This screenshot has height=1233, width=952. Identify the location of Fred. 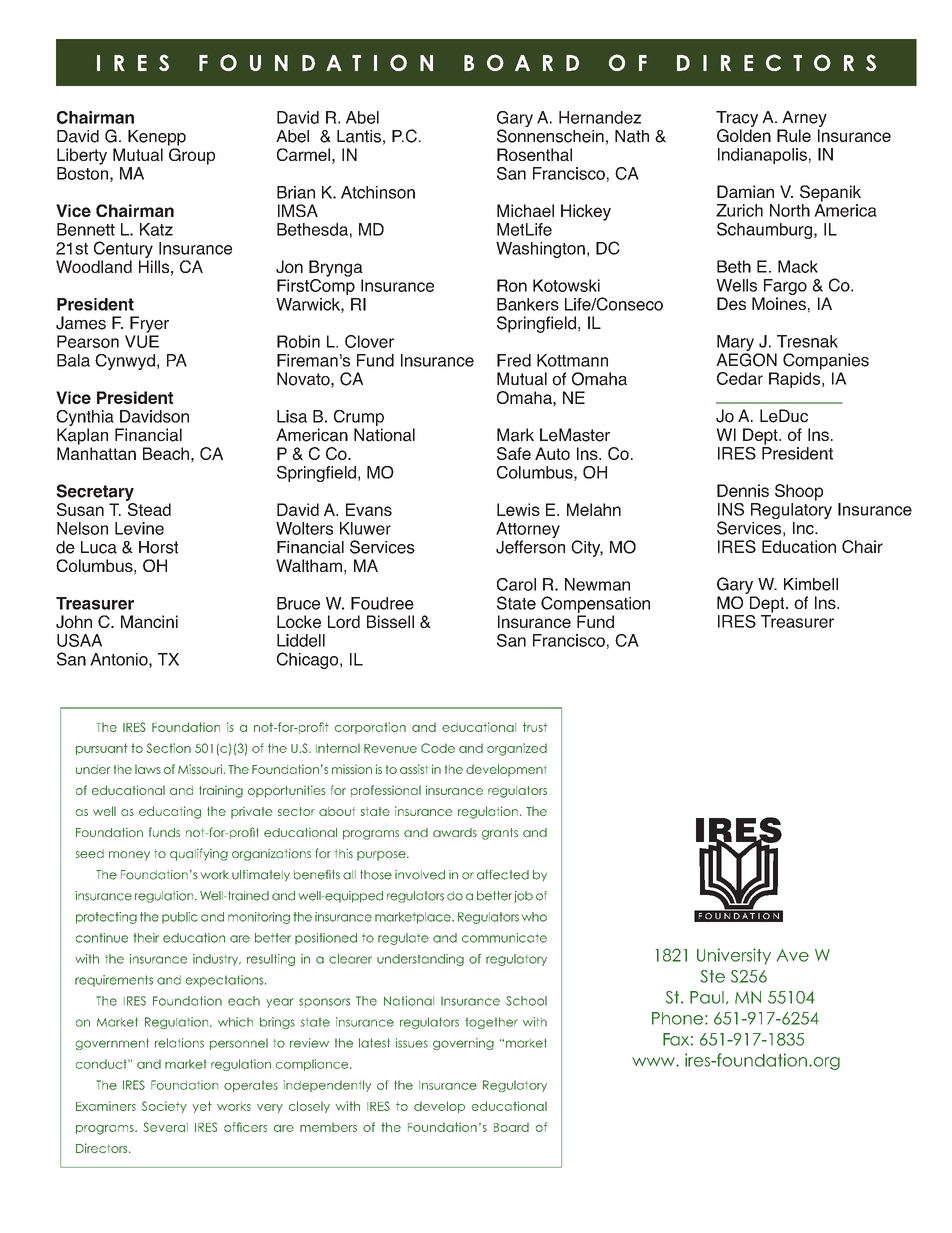
(514, 360).
